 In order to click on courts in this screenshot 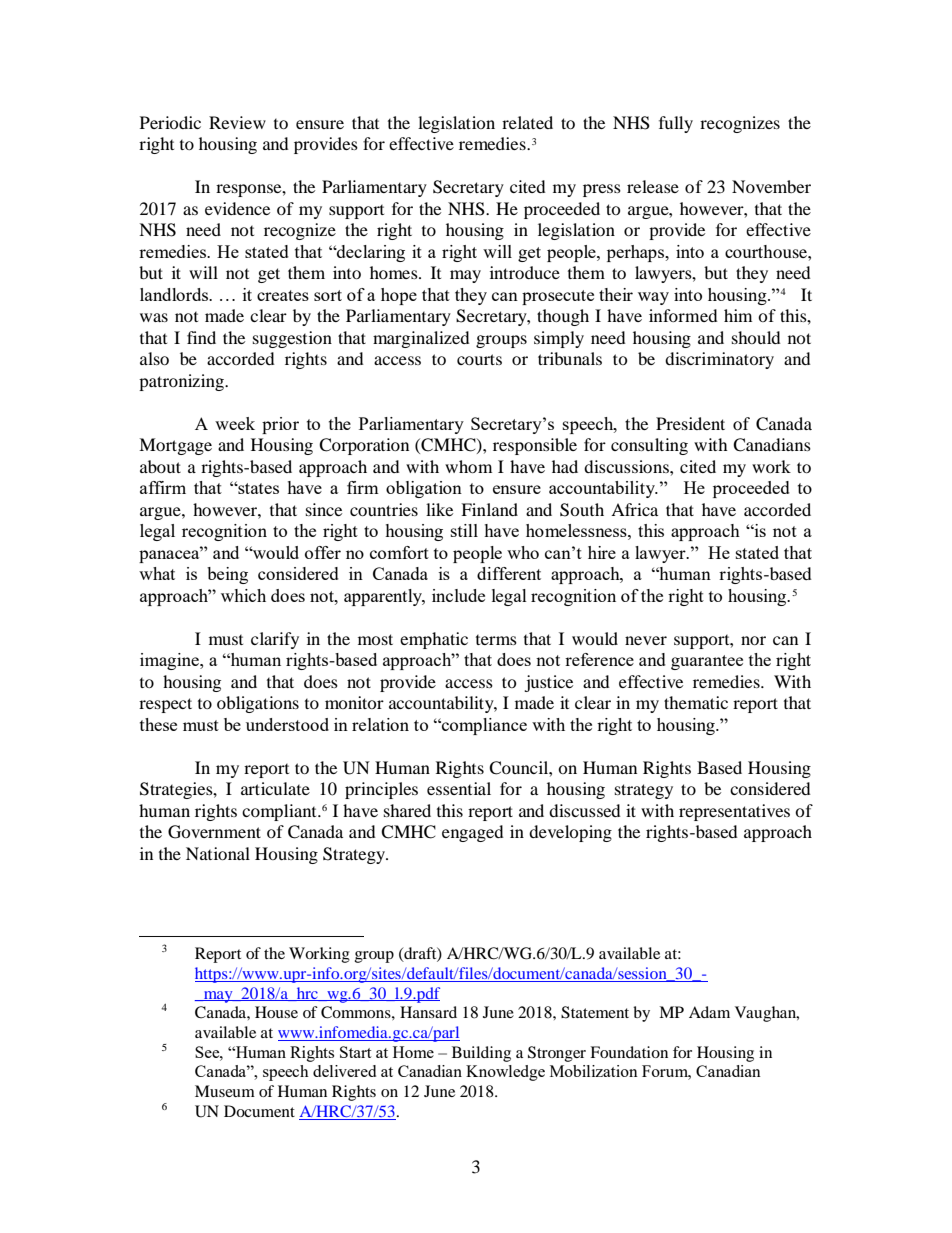, I will do `click(479, 359)`.
